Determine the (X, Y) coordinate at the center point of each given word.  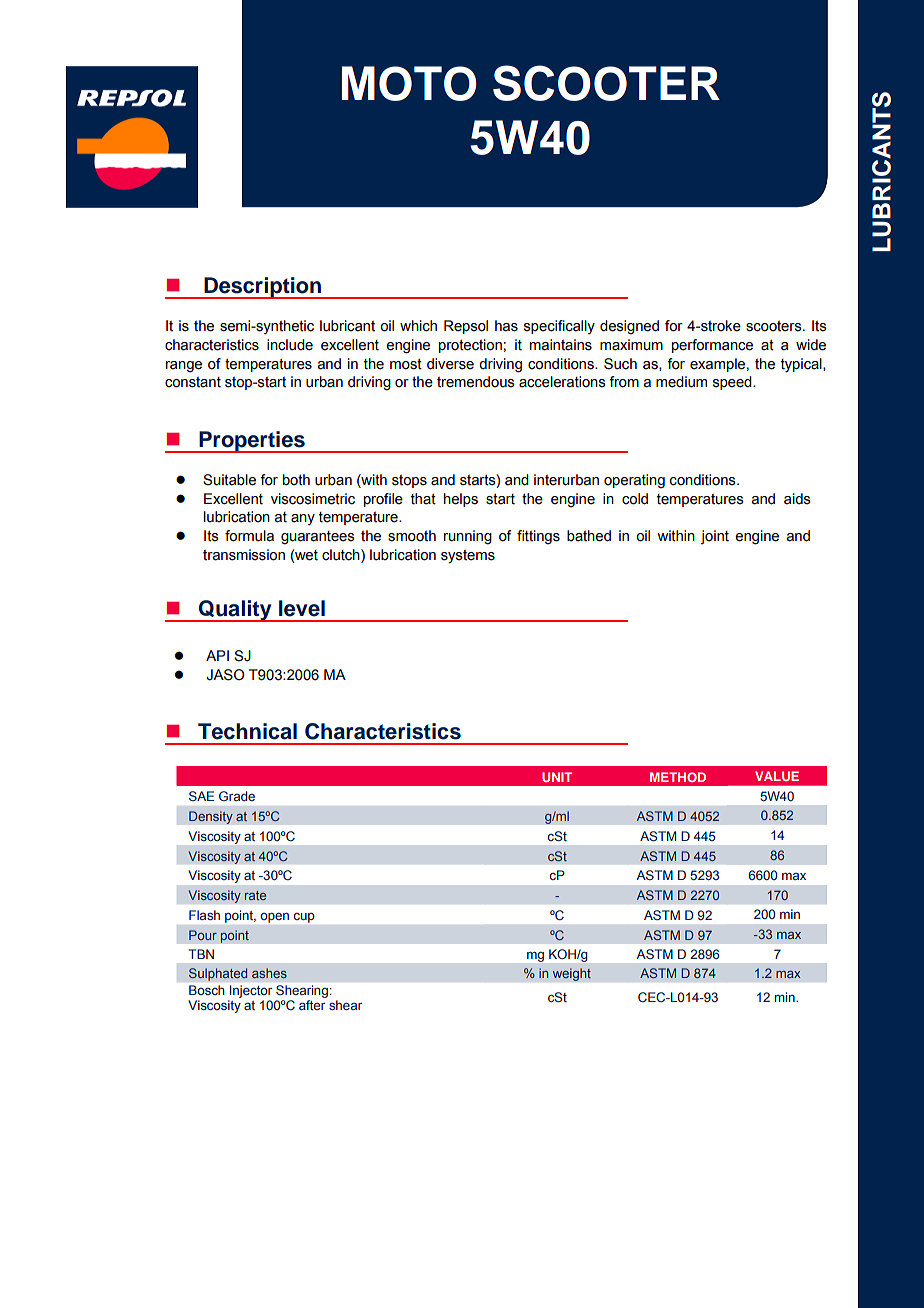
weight (571, 974)
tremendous (476, 382)
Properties (252, 442)
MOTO (409, 83)
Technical (247, 731)
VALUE (777, 776)
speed (733, 383)
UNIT (557, 777)
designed (629, 327)
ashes (269, 973)
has (506, 326)
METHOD (678, 777)
